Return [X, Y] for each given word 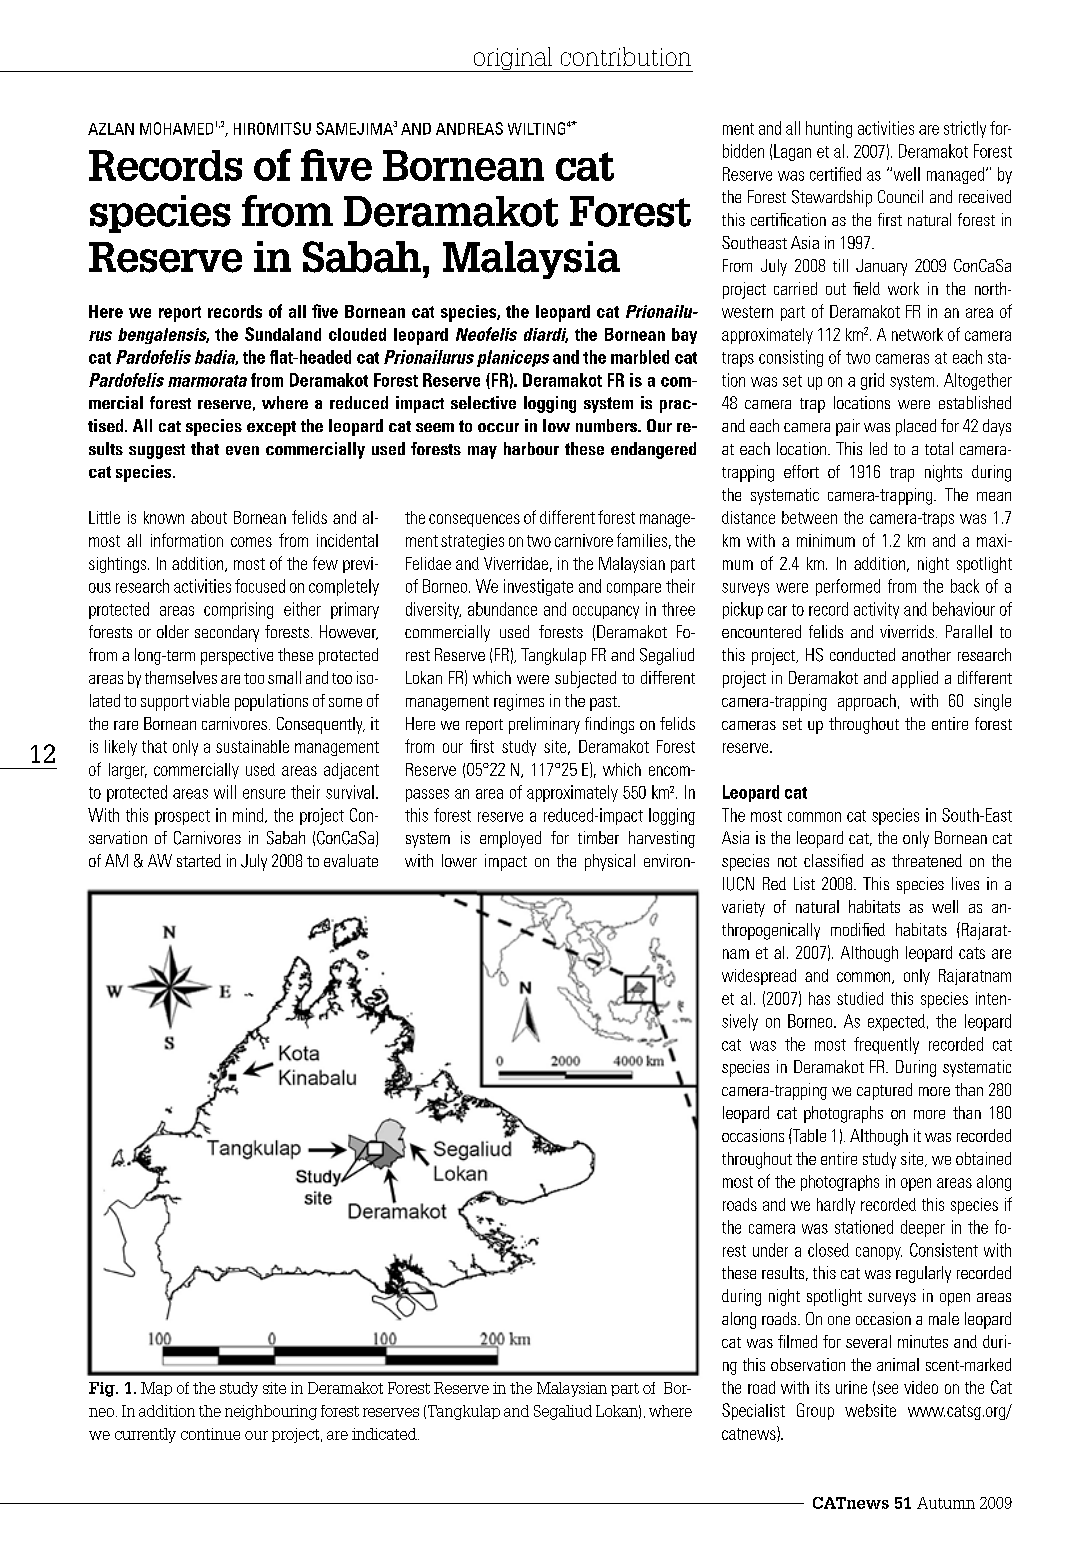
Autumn [946, 1503]
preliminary [544, 725]
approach [867, 702]
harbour [531, 448]
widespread [759, 977]
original [513, 59]
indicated [385, 1434]
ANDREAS [469, 128]
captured [884, 1091]
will [225, 792]
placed [916, 427]
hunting [829, 129]
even [242, 450]
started [199, 860]
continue [210, 1434]
